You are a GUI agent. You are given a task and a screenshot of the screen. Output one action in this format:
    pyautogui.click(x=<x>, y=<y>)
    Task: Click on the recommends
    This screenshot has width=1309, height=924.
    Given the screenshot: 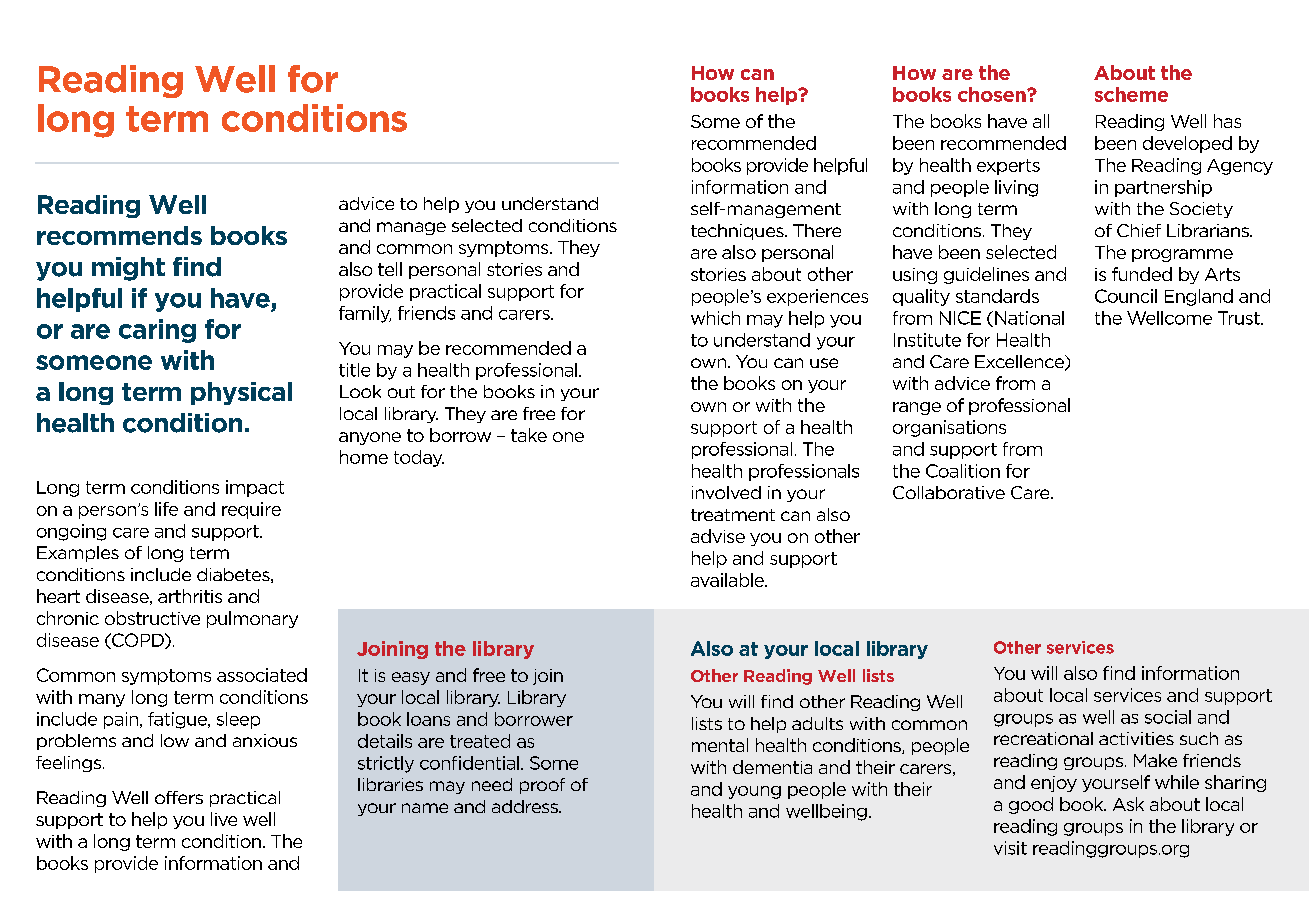 What is the action you would take?
    pyautogui.click(x=119, y=235)
